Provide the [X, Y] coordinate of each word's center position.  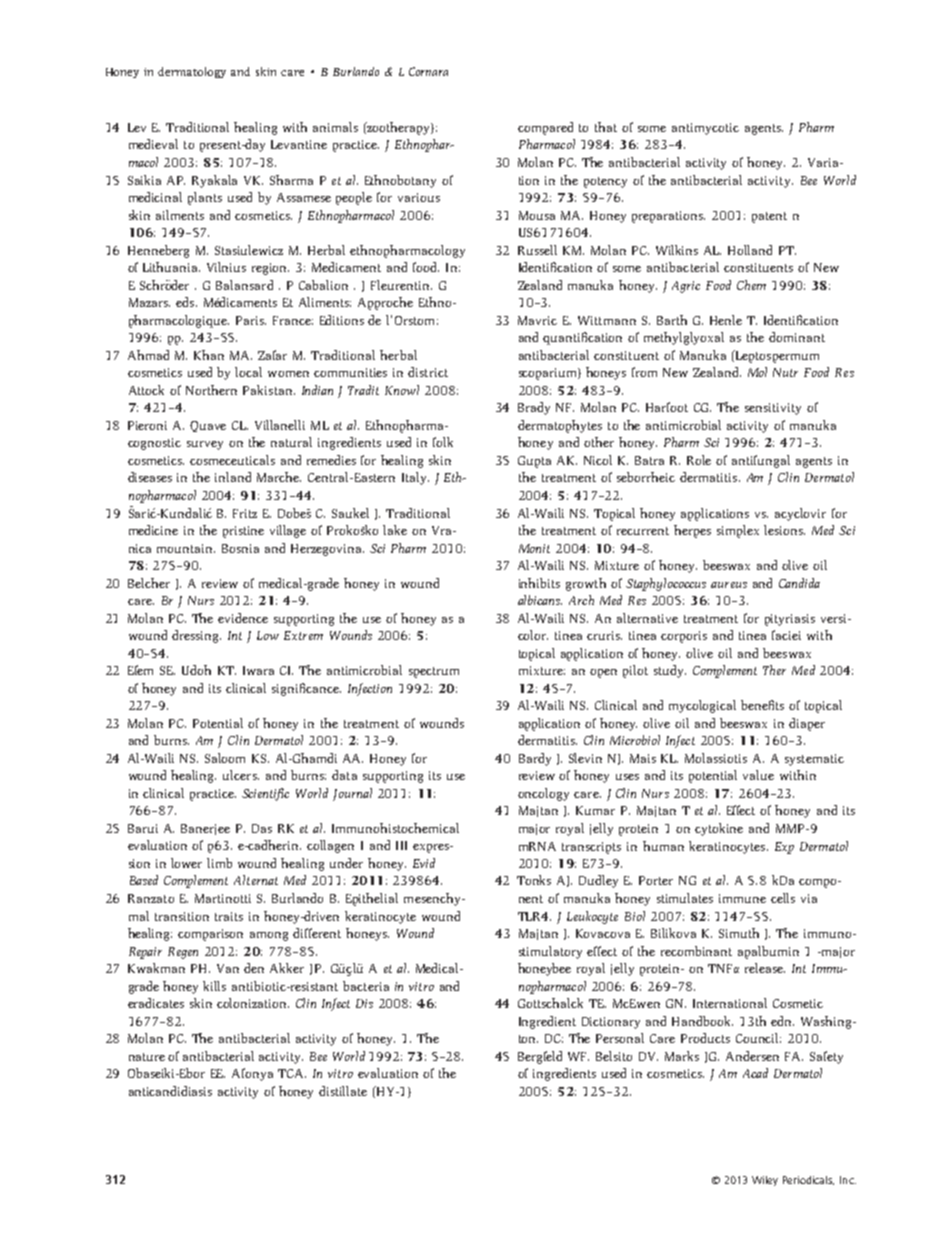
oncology [543, 794]
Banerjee [205, 829]
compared [545, 128]
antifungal [761, 461]
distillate [343, 1091]
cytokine [719, 829]
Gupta [534, 462]
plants [205, 198]
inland [233, 477]
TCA [292, 1073]
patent [769, 217]
